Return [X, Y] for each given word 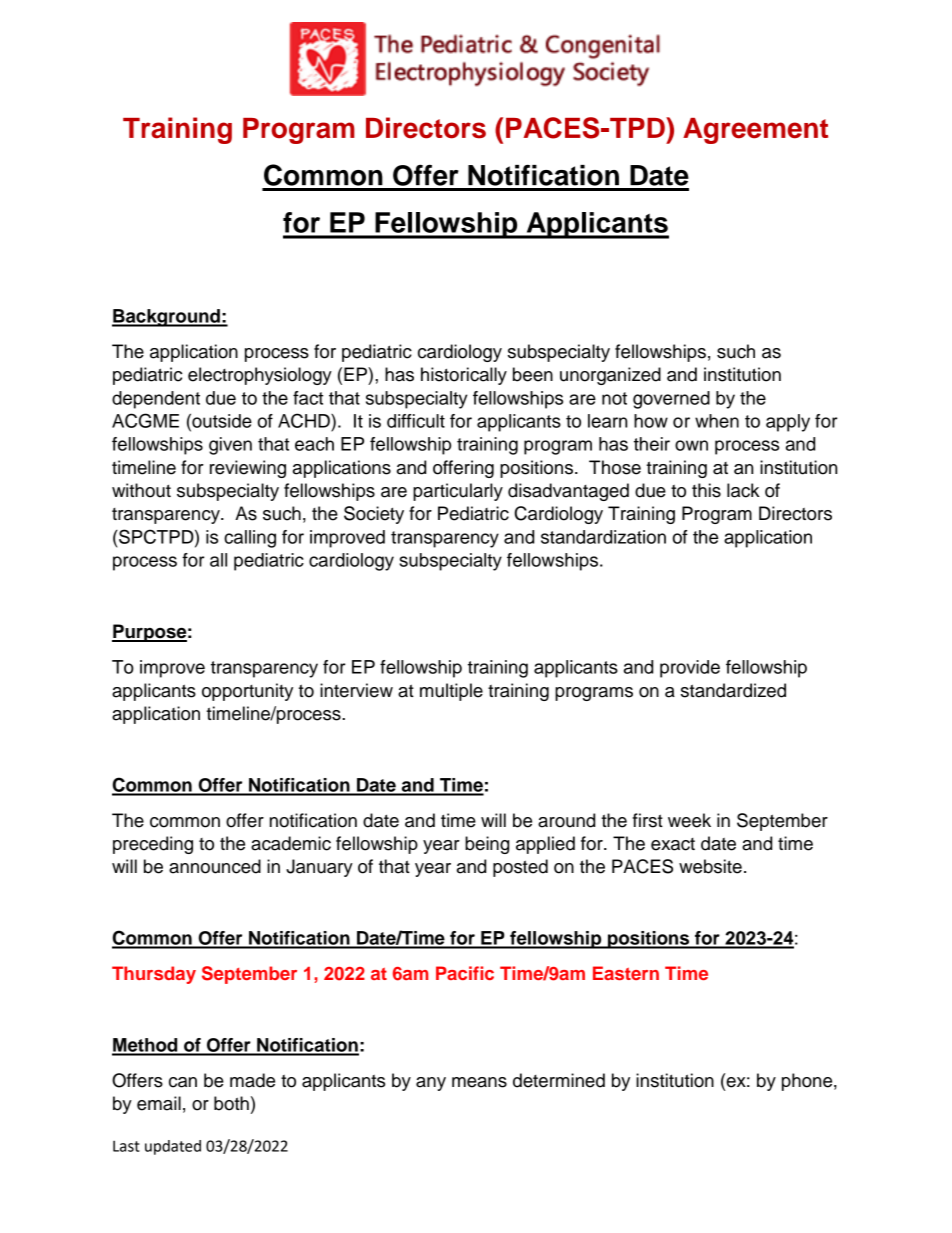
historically [464, 376]
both [231, 1103]
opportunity [247, 692]
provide [690, 669]
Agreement [755, 131]
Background [167, 318]
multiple [451, 692]
